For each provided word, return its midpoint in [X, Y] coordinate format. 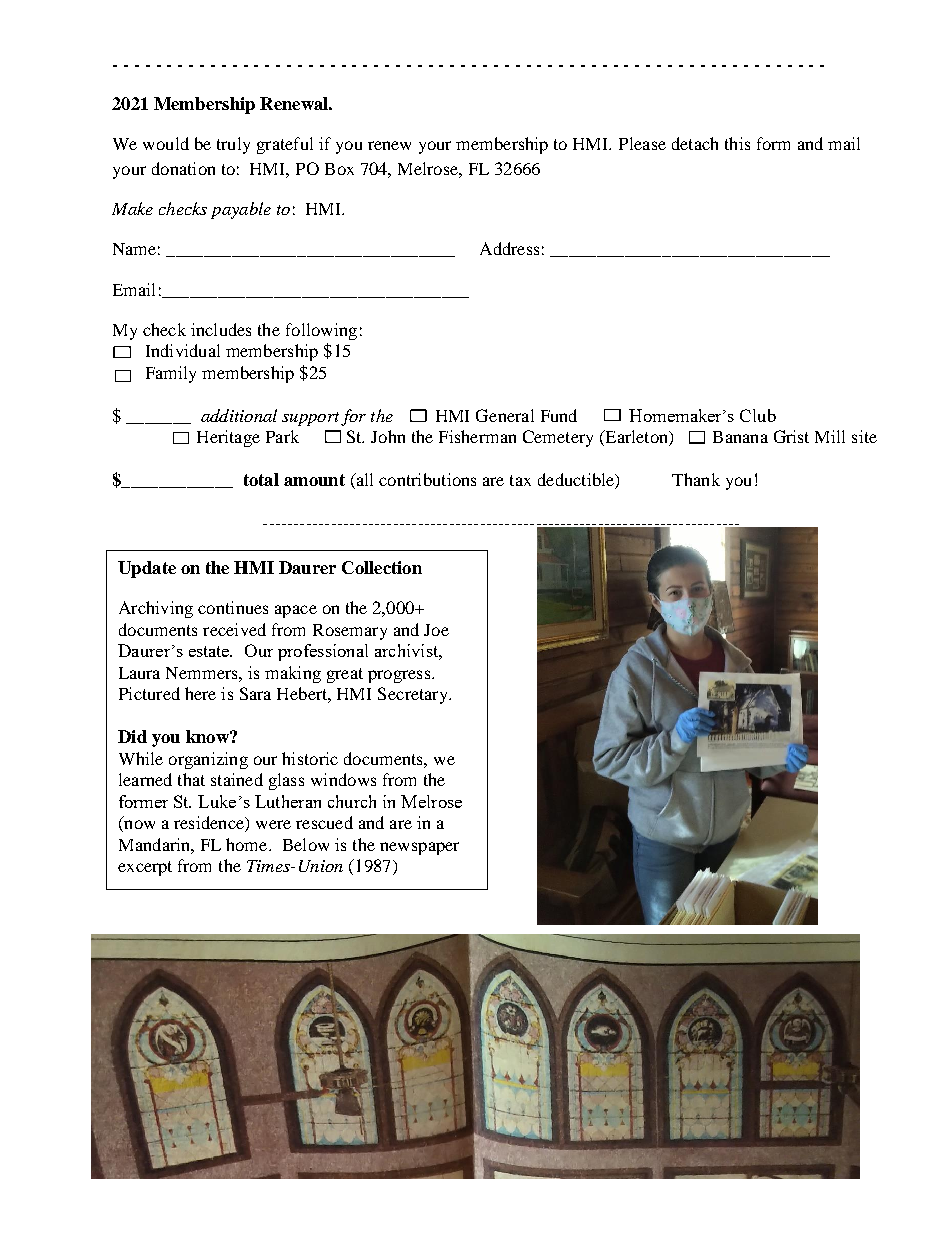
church [352, 801]
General [505, 415]
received [234, 629]
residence [210, 824]
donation [183, 168]
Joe [436, 630]
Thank [696, 479]
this [737, 143]
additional [239, 415]
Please [642, 143]
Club [758, 415]
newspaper [419, 848]
